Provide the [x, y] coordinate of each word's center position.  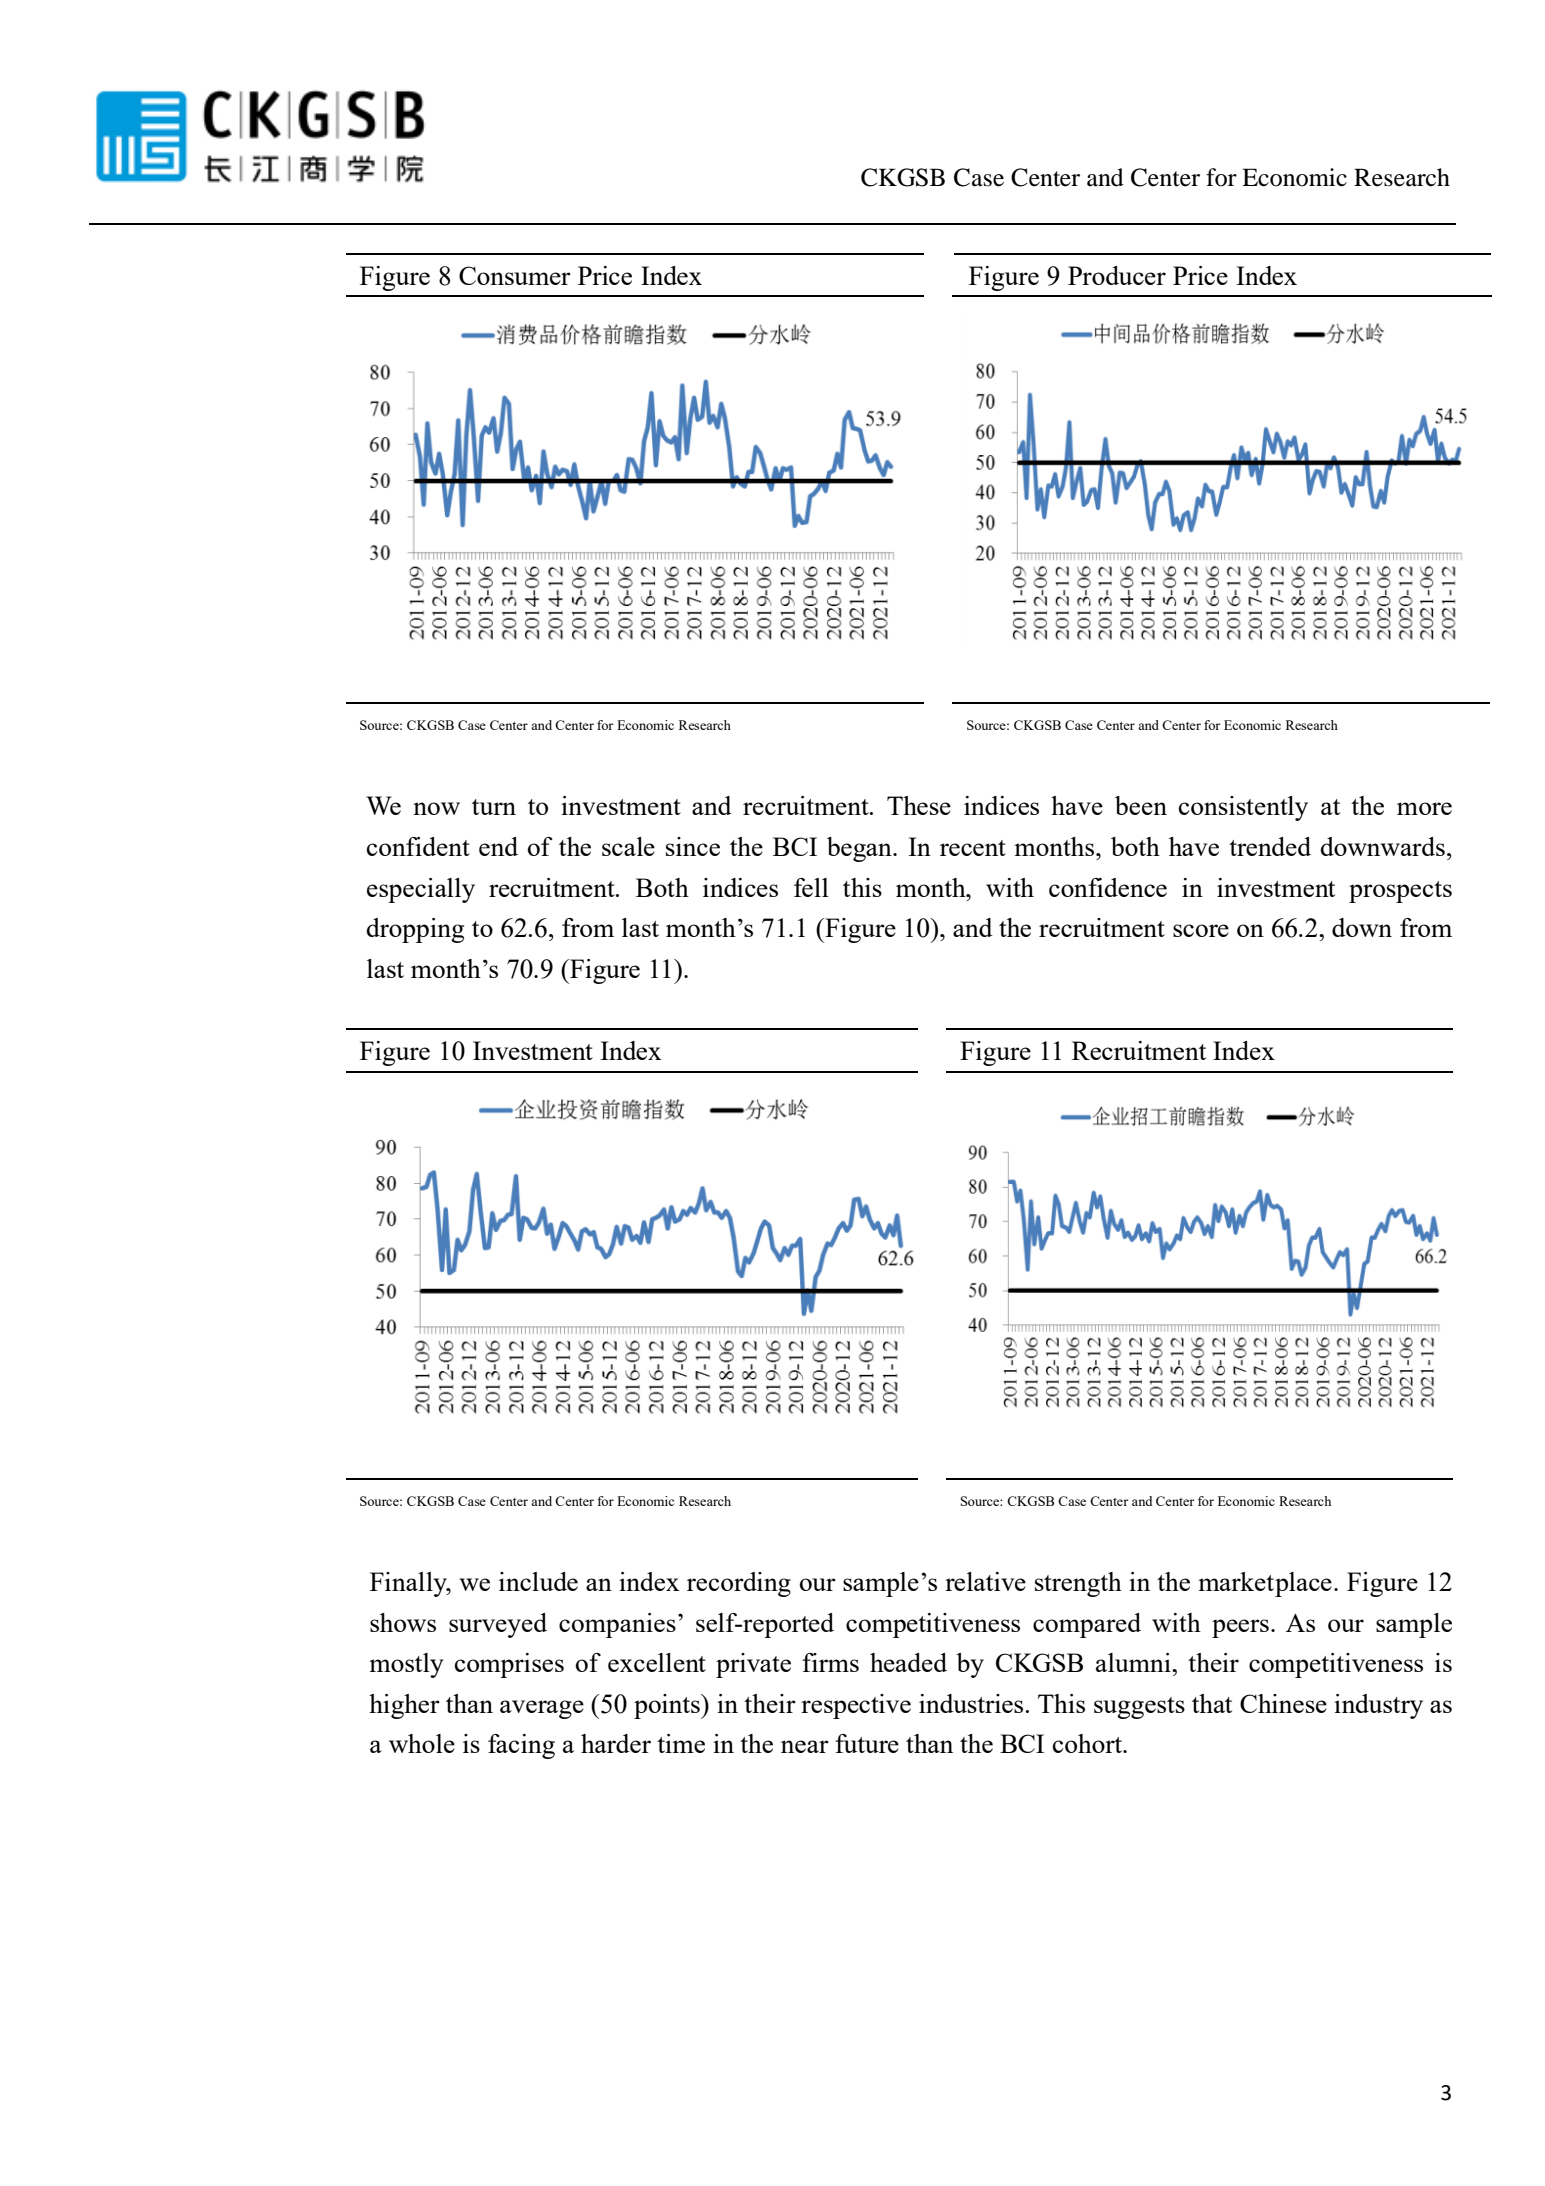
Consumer [515, 275]
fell [811, 887]
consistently [1243, 808]
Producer [1117, 275]
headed [908, 1662]
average [542, 1709]
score [1201, 930]
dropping [415, 930]
